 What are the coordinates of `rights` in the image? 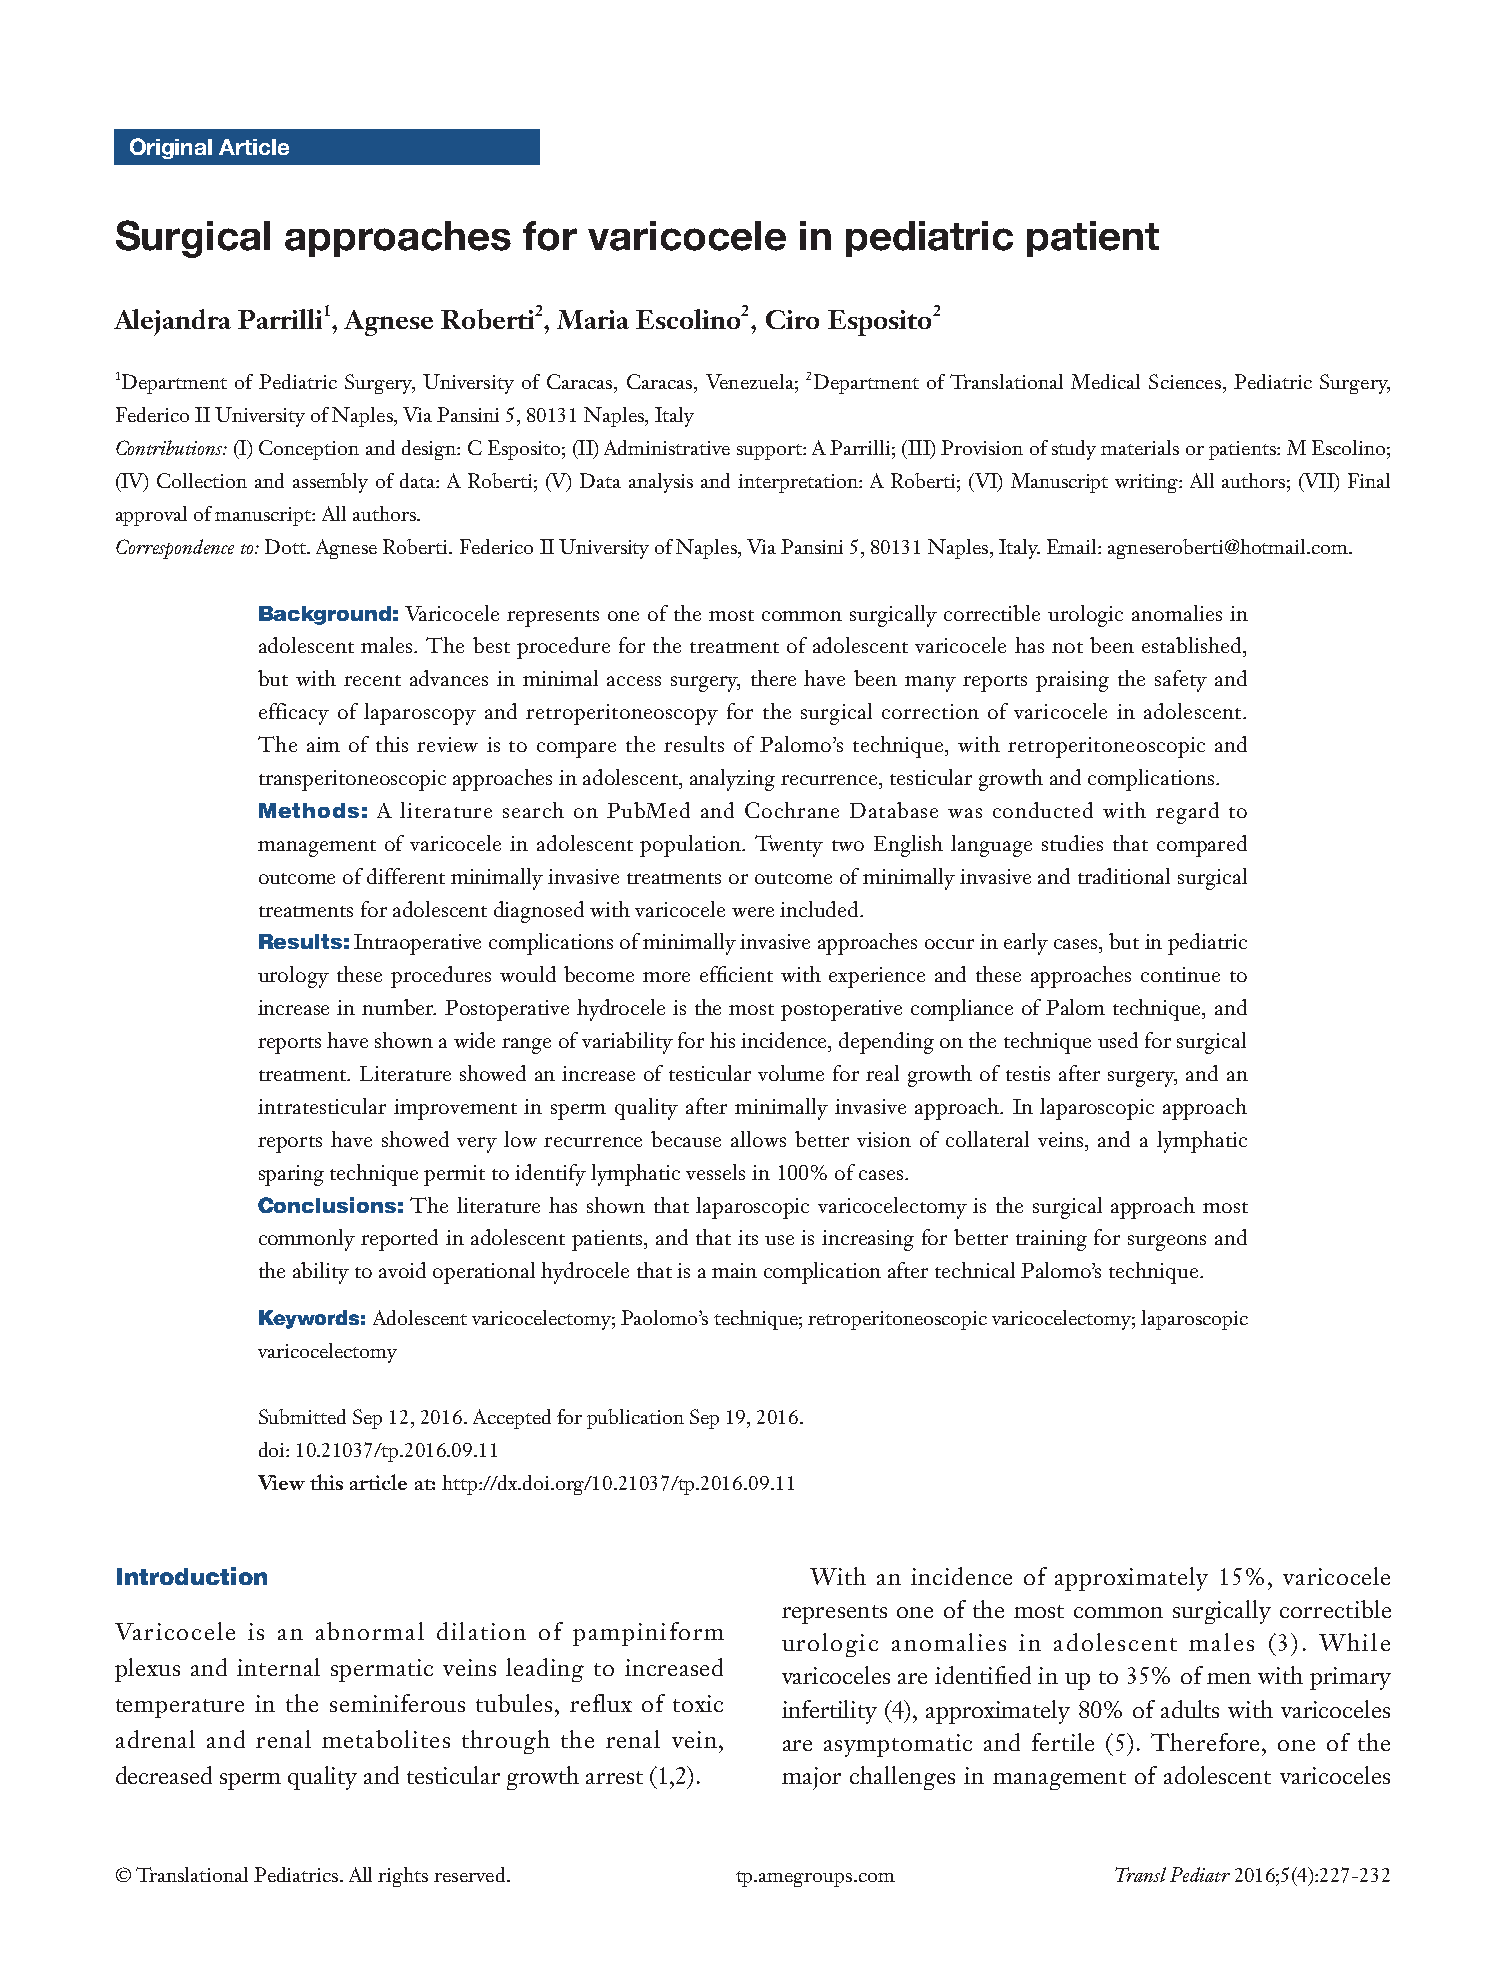 It's located at (403, 1877).
